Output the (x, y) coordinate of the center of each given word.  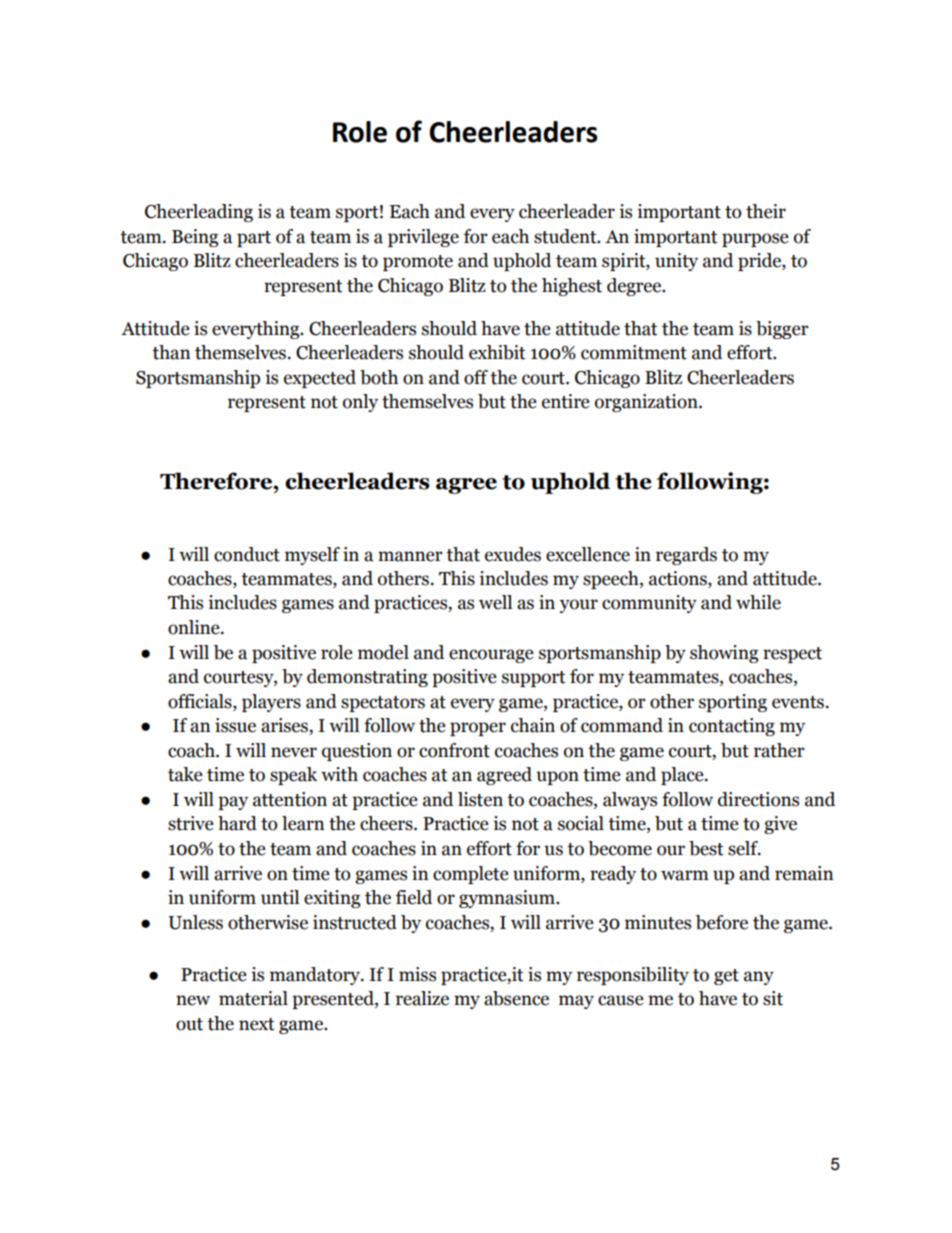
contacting (732, 727)
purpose (755, 240)
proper (478, 729)
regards (686, 556)
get (726, 977)
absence (516, 998)
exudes (513, 554)
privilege (423, 238)
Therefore (217, 481)
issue (235, 725)
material (253, 998)
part (254, 239)
